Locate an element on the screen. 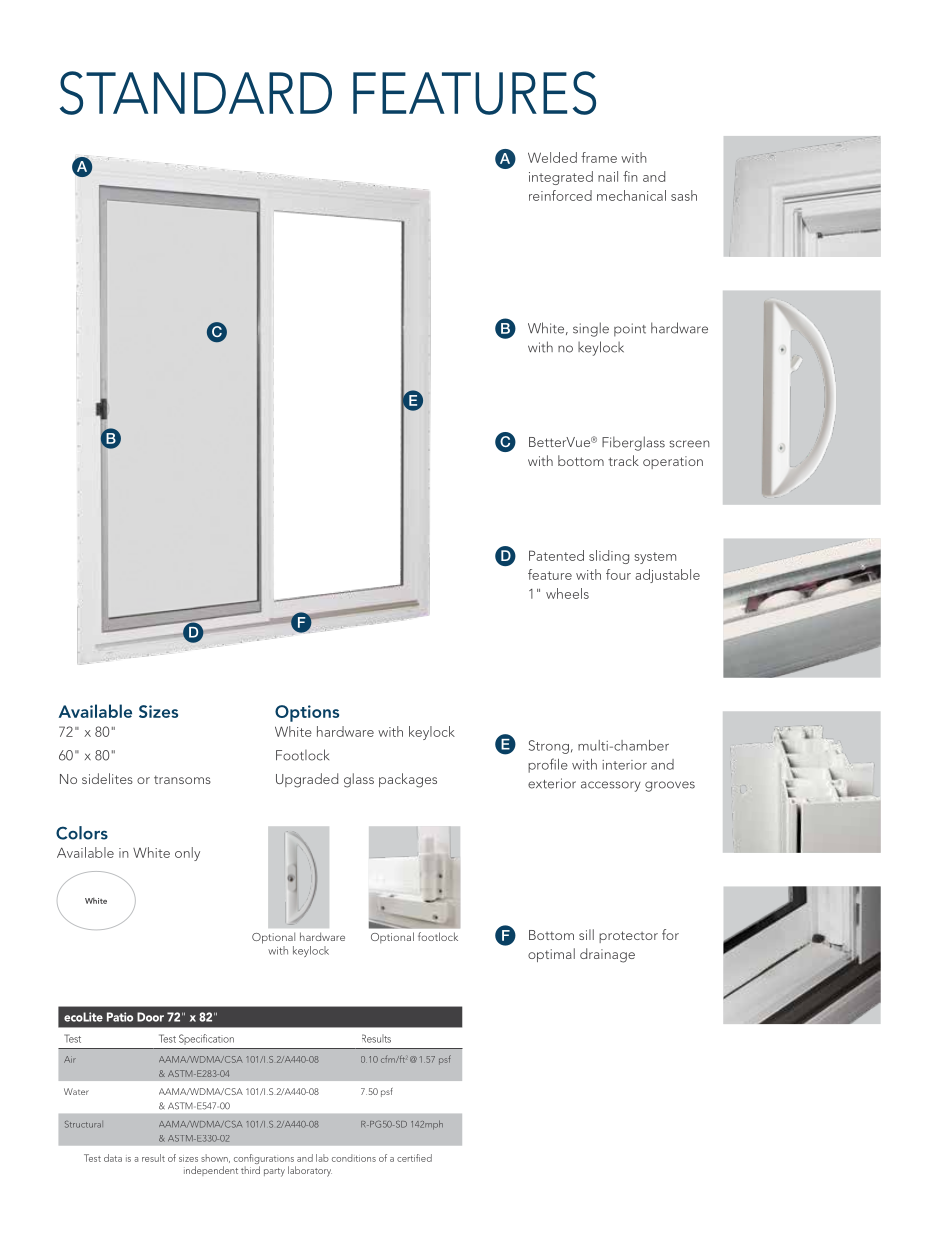 This screenshot has height=1237, width=952. accessory is located at coordinates (611, 786).
